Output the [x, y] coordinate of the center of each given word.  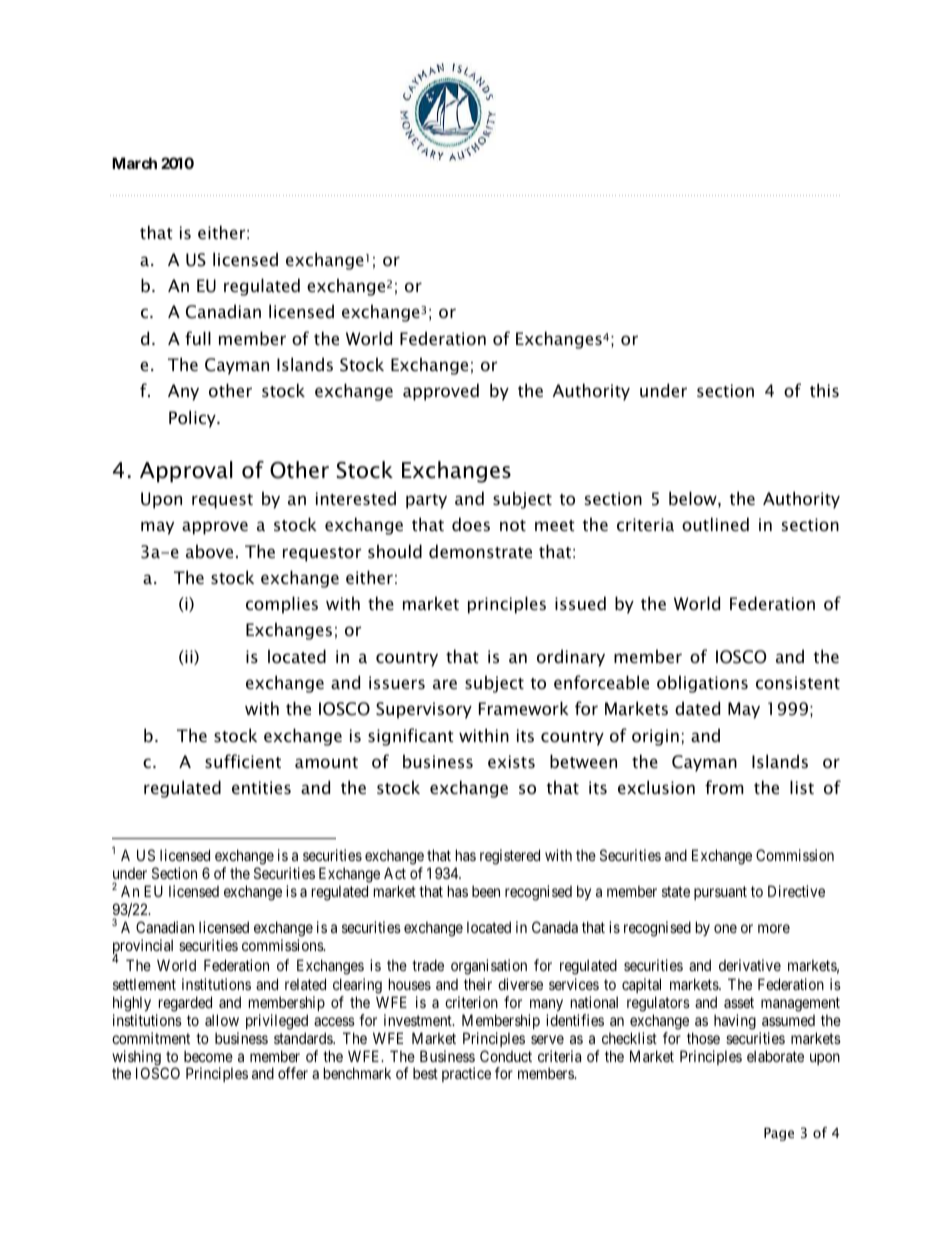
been [486, 891]
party [426, 501]
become [208, 1056]
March [134, 163]
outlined [715, 524]
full [198, 338]
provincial [143, 948]
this [824, 390]
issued [580, 603]
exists [511, 761]
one [725, 928]
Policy [193, 419]
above [209, 551]
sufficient [243, 761]
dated [697, 708]
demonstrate [480, 551]
